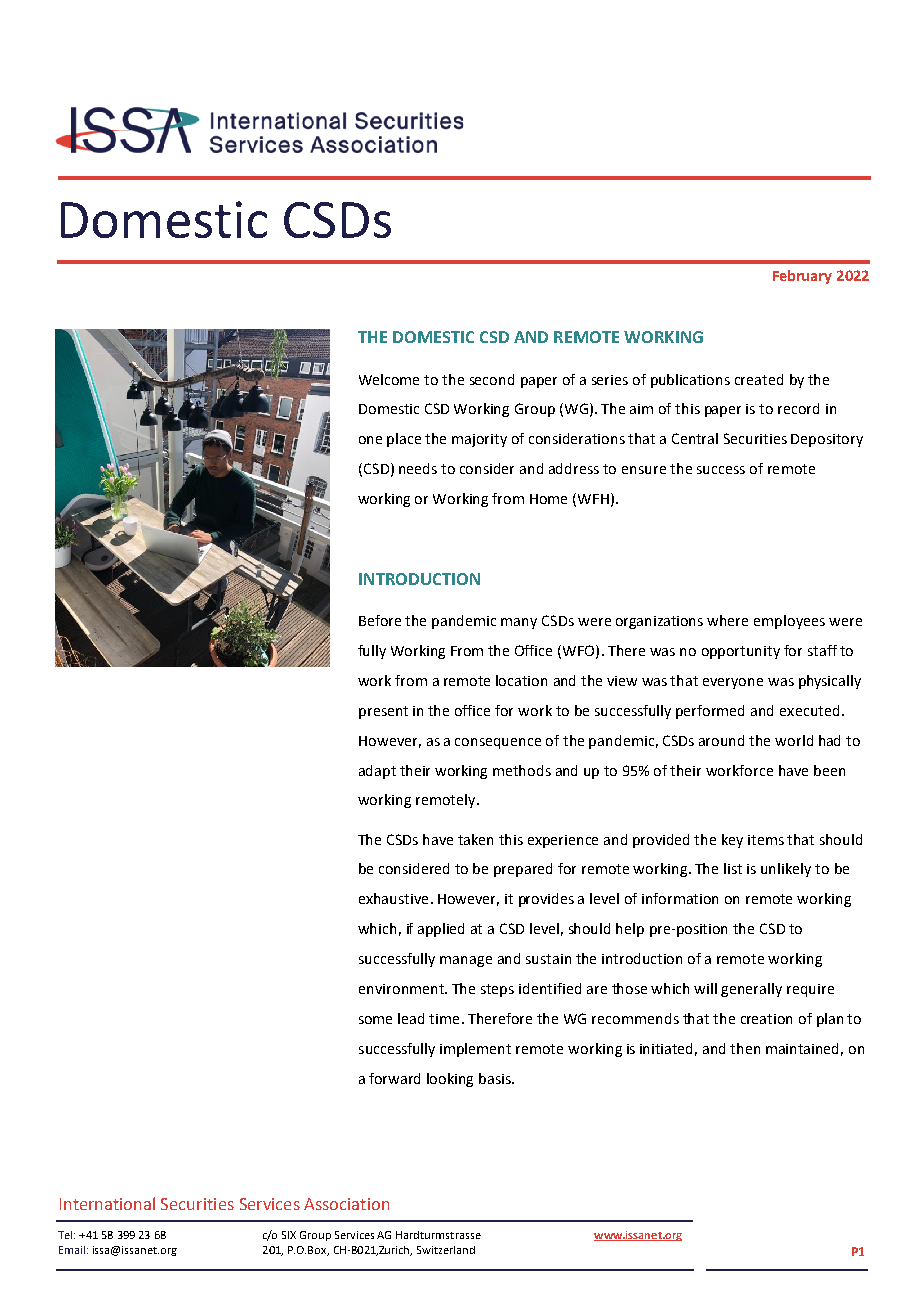 Image resolution: width=924 pixels, height=1309 pixels. Describe the element at coordinates (380, 620) in the page. I see `Before` at that location.
